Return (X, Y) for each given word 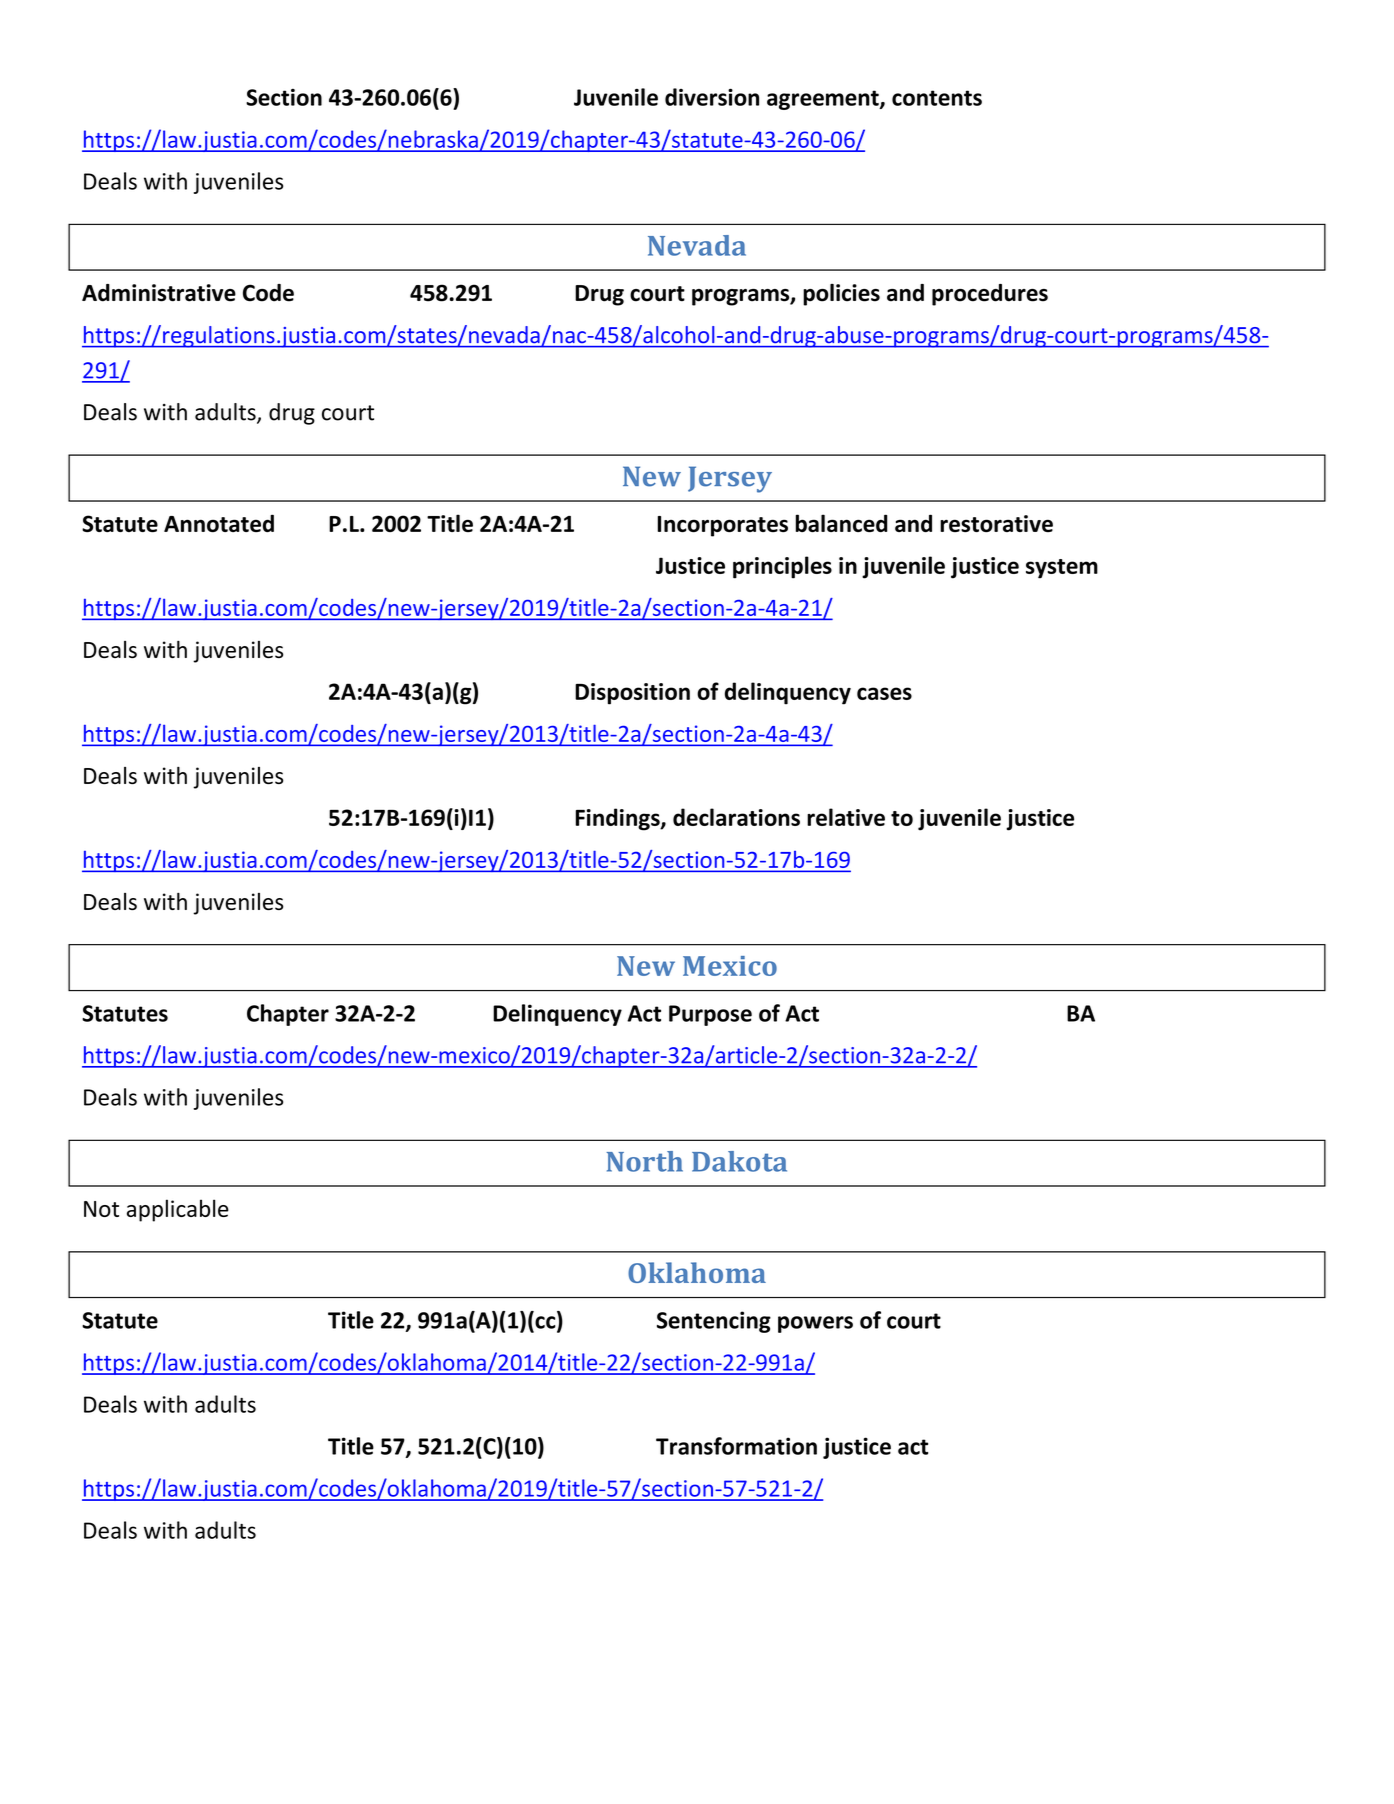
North (644, 1161)
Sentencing (714, 1322)
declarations (736, 817)
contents (937, 98)
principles (782, 567)
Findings (618, 819)
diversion (712, 97)
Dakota (739, 1161)
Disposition (632, 694)
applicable (178, 1210)
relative (846, 817)
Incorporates (722, 526)
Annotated (219, 523)
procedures (990, 295)
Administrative (159, 293)
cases (884, 693)
